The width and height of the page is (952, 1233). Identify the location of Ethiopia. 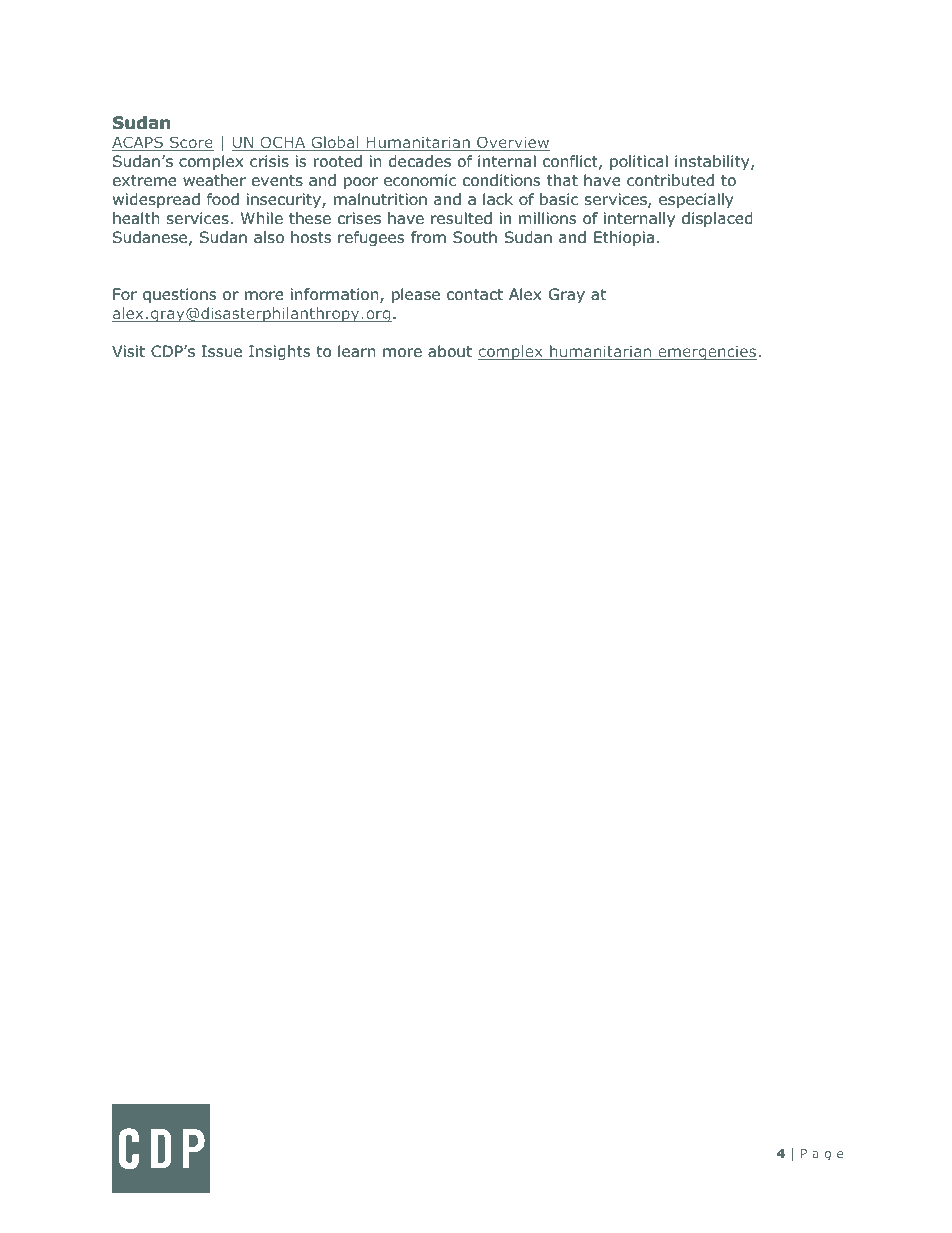
(624, 238).
